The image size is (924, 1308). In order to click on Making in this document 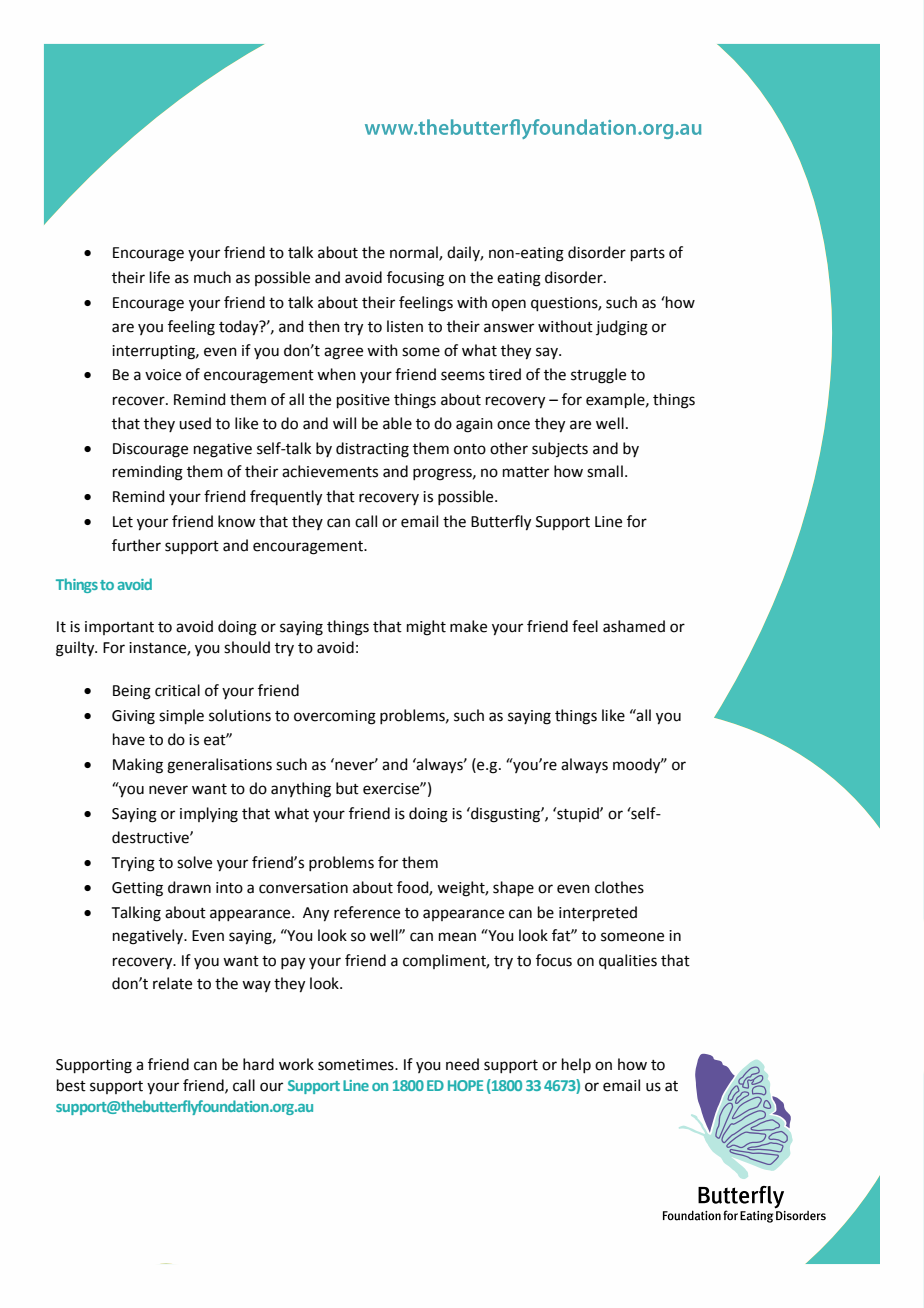, I will do `click(138, 766)`.
